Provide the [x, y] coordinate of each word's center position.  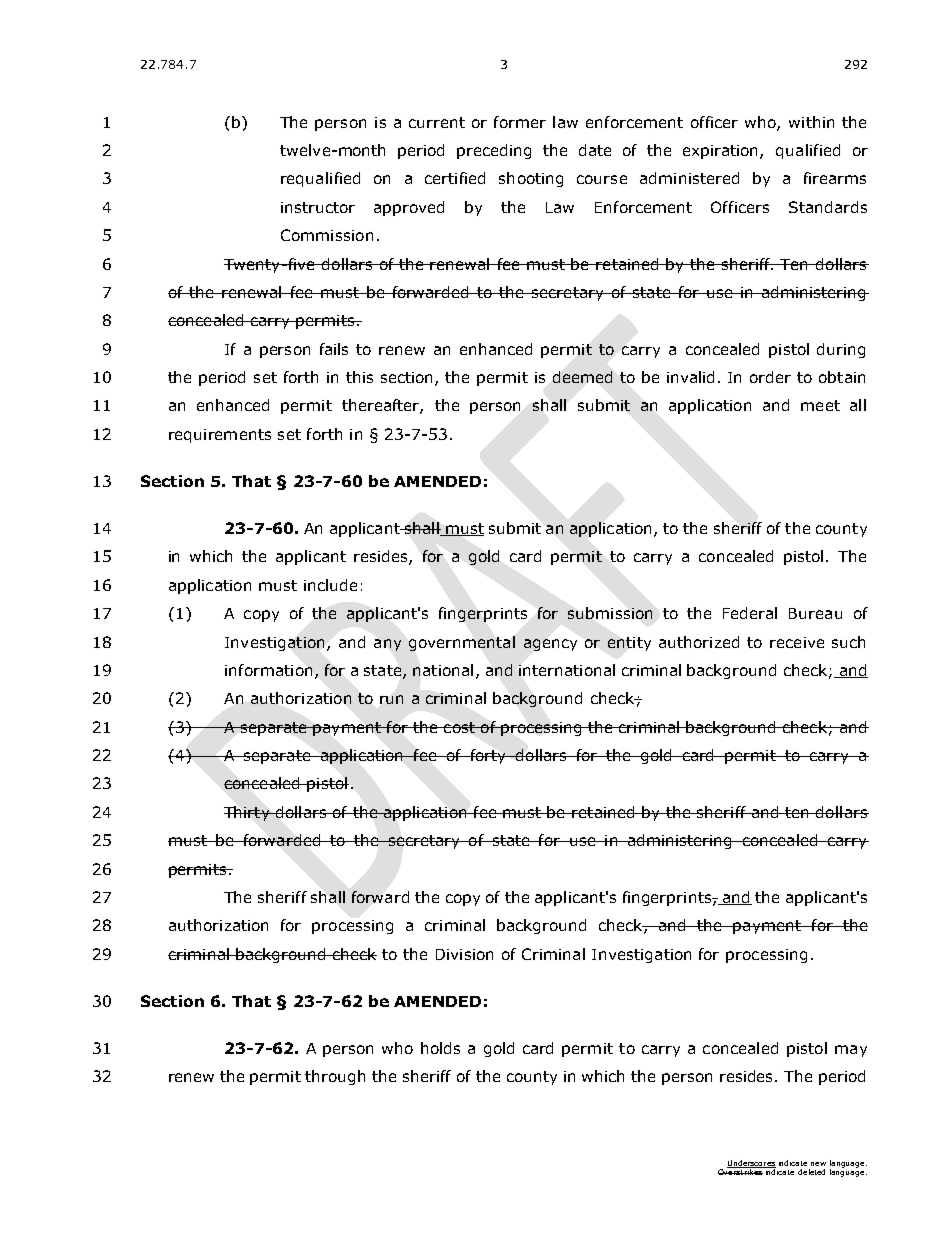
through [335, 1077]
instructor [318, 207]
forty [488, 756]
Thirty [248, 813]
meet [820, 405]
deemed [582, 377]
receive [797, 642]
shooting [531, 179]
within [811, 122]
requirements [220, 436]
